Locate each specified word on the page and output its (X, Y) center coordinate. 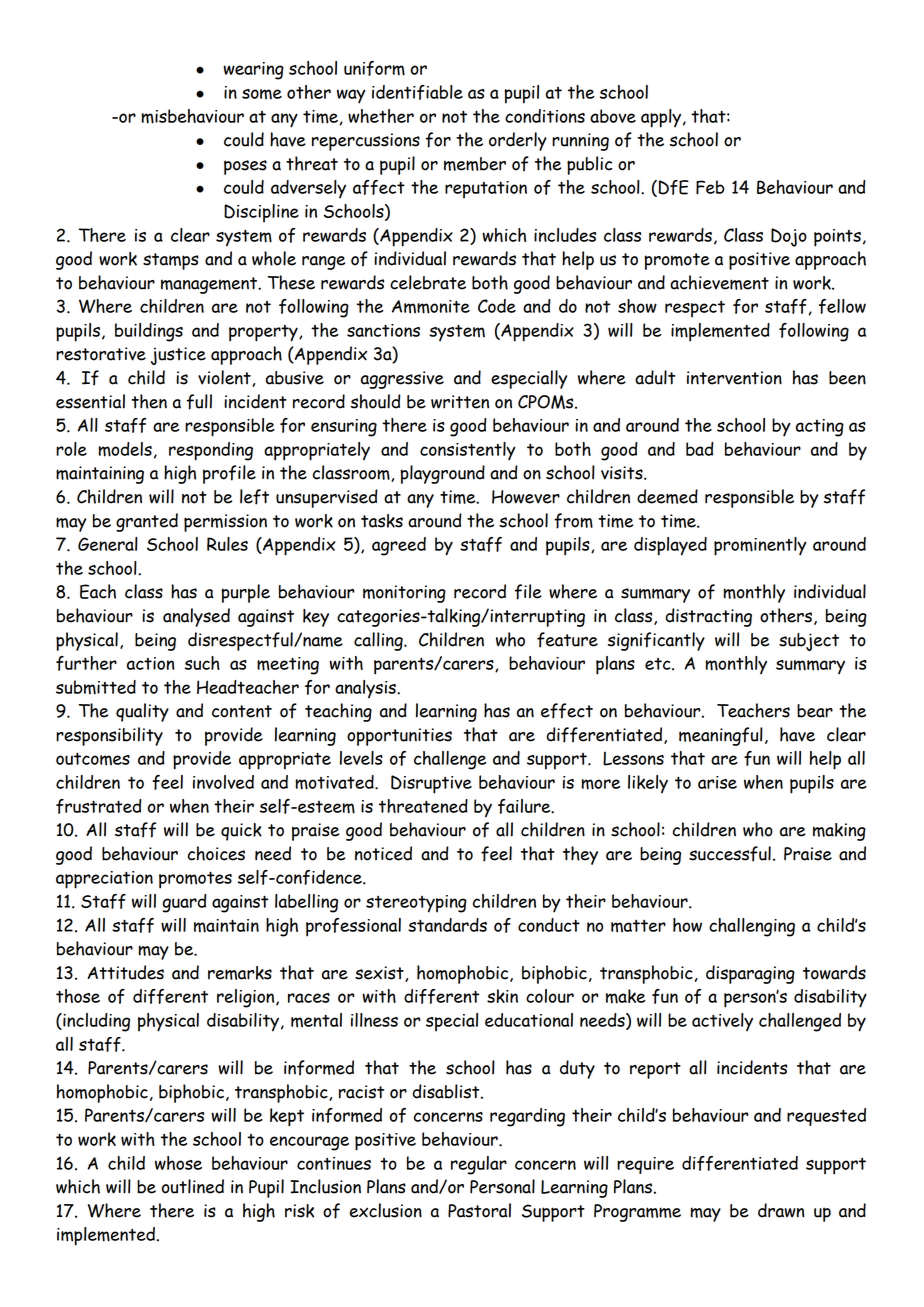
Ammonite (431, 307)
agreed (399, 546)
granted (147, 522)
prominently (760, 546)
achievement (719, 282)
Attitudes (126, 972)
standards (447, 925)
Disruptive (431, 784)
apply (662, 118)
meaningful (721, 736)
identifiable (417, 92)
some (262, 94)
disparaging (750, 974)
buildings (149, 332)
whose (178, 1163)
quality (142, 712)
